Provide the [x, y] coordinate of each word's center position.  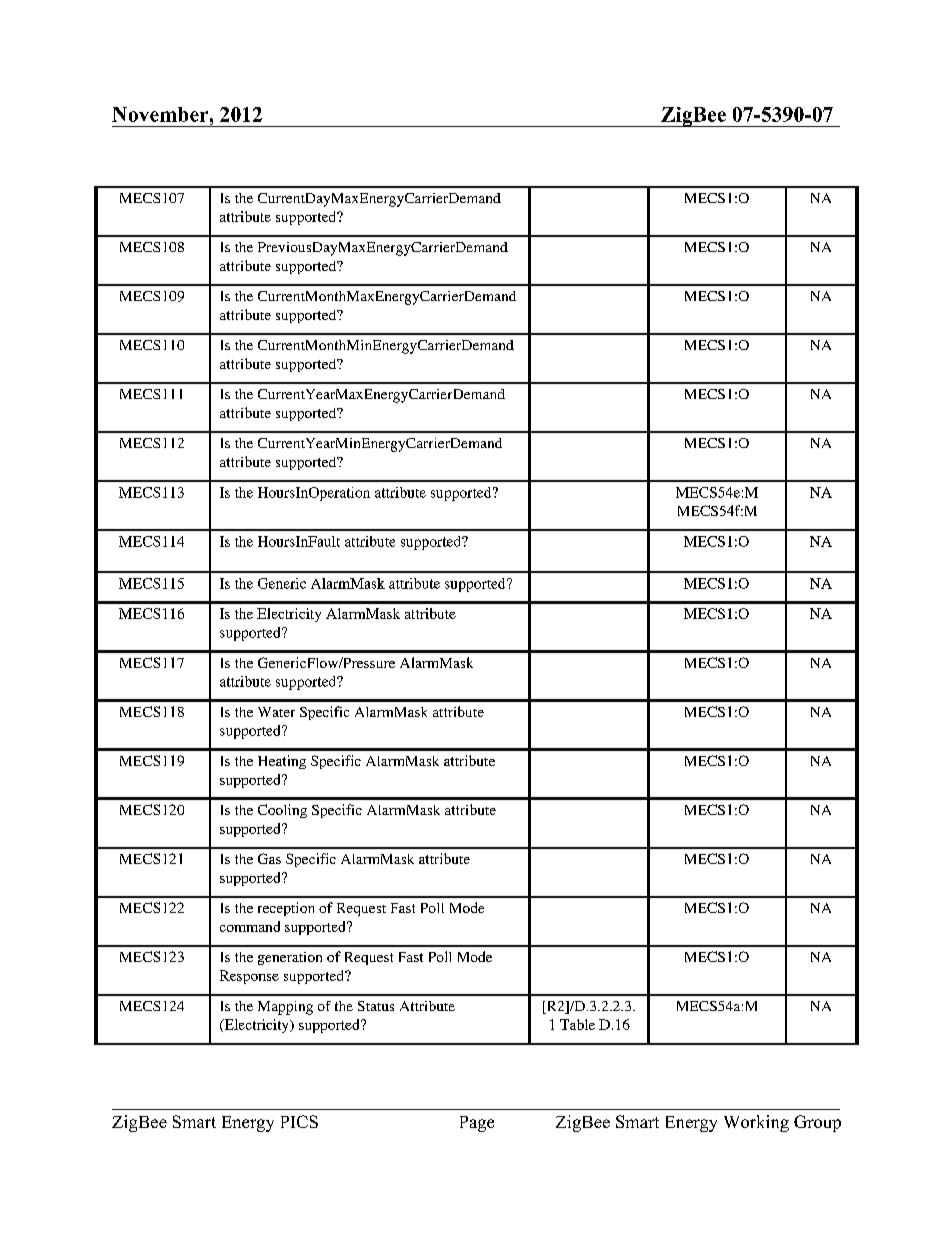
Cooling [282, 811]
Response [249, 977]
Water [276, 712]
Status [376, 1006]
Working [756, 1123]
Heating [282, 762]
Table [577, 1024]
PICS [299, 1121]
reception [286, 909]
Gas [269, 858]
